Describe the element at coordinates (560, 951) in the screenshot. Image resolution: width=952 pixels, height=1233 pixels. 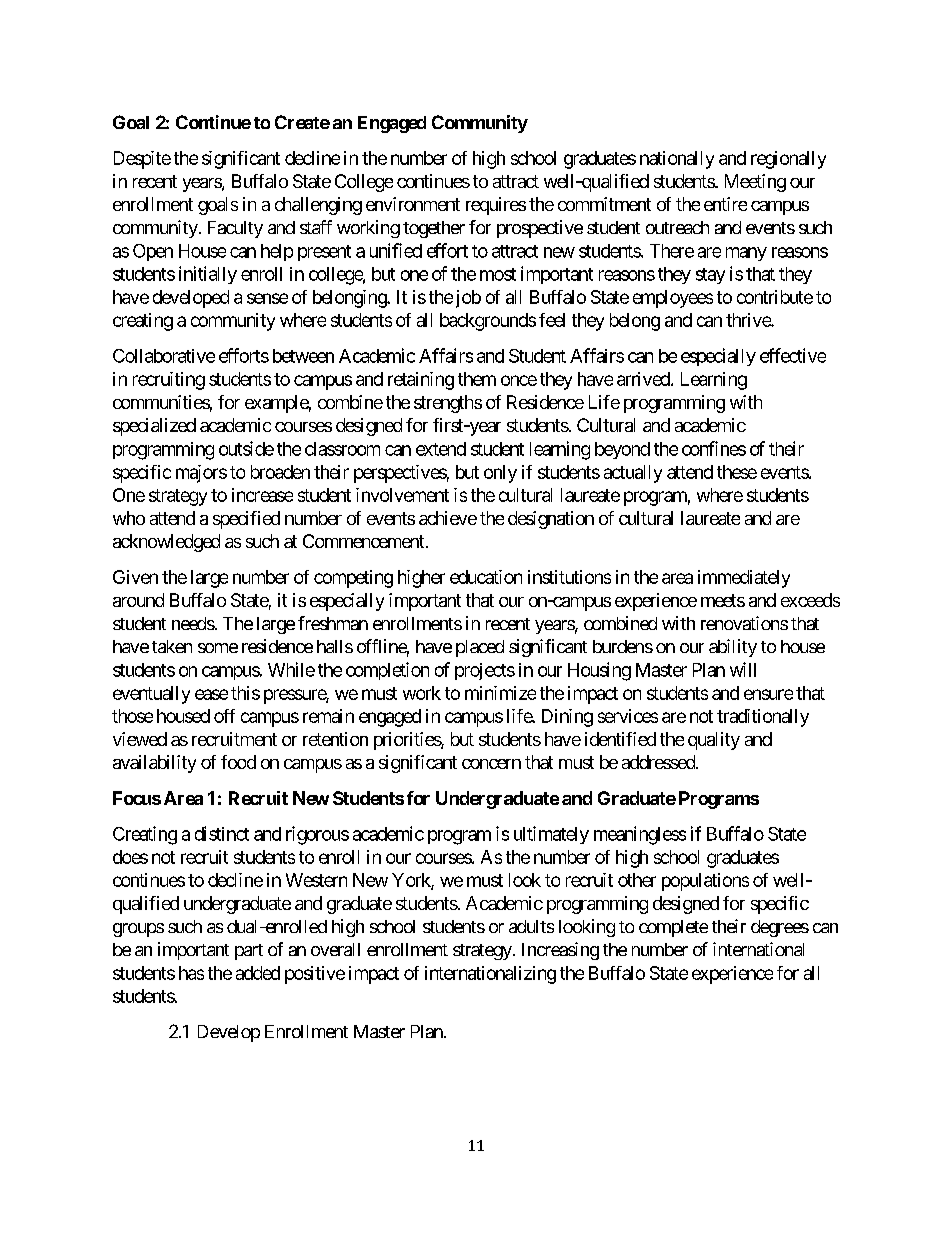
I see `Increasing` at that location.
